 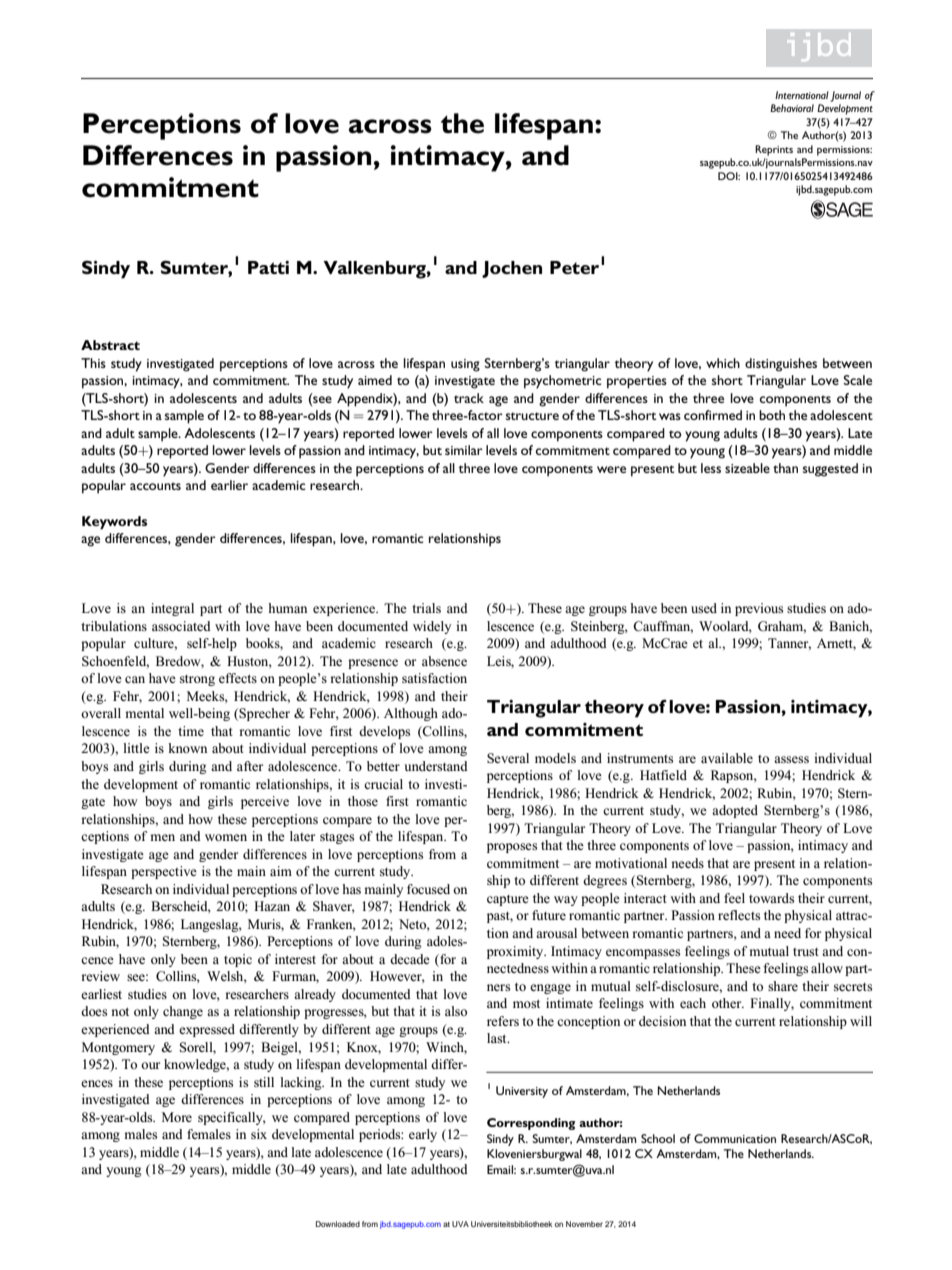 What do you see at coordinates (423, 1135) in the page?
I see `early` at bounding box center [423, 1135].
